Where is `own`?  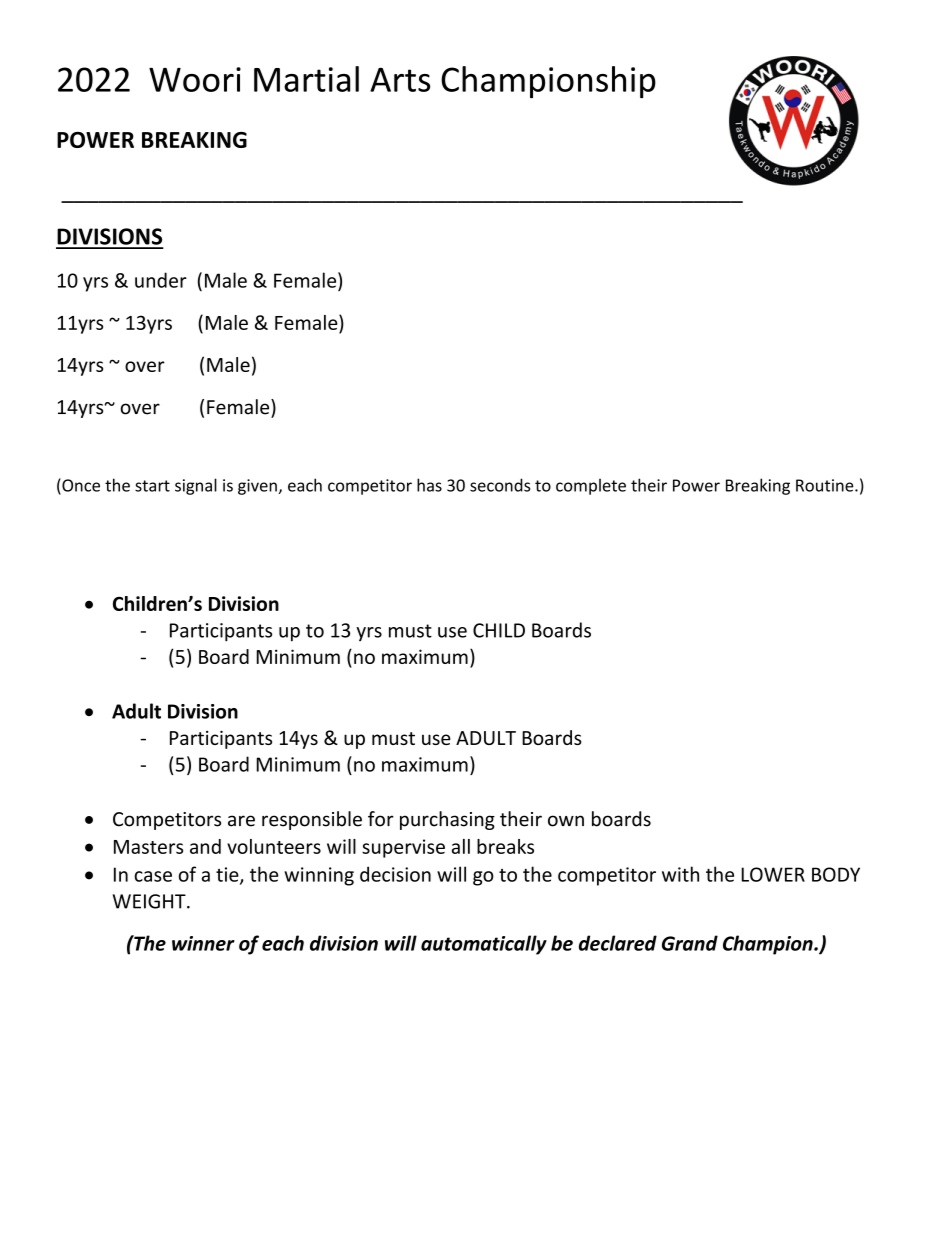 own is located at coordinates (566, 821).
